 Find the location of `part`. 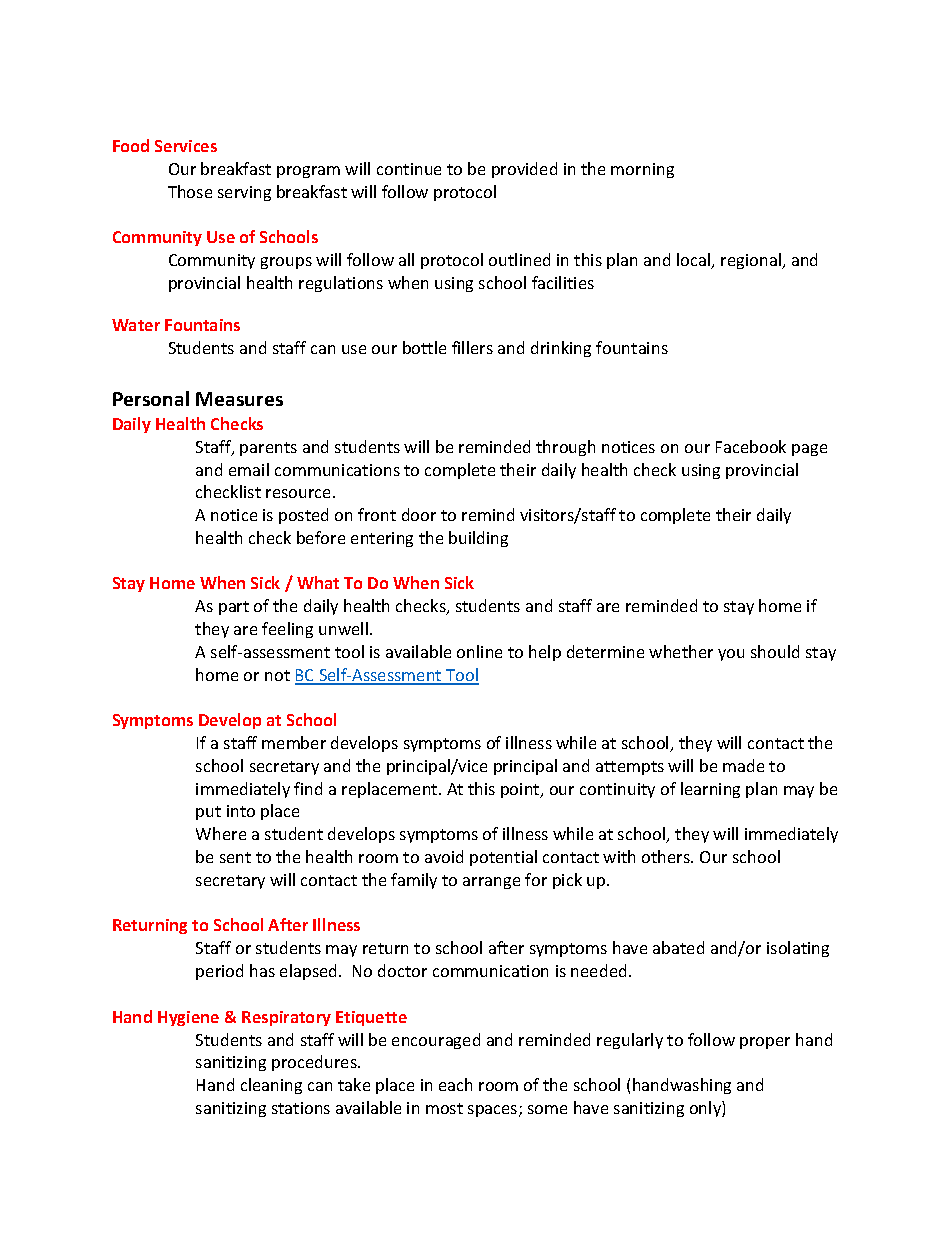

part is located at coordinates (234, 608).
